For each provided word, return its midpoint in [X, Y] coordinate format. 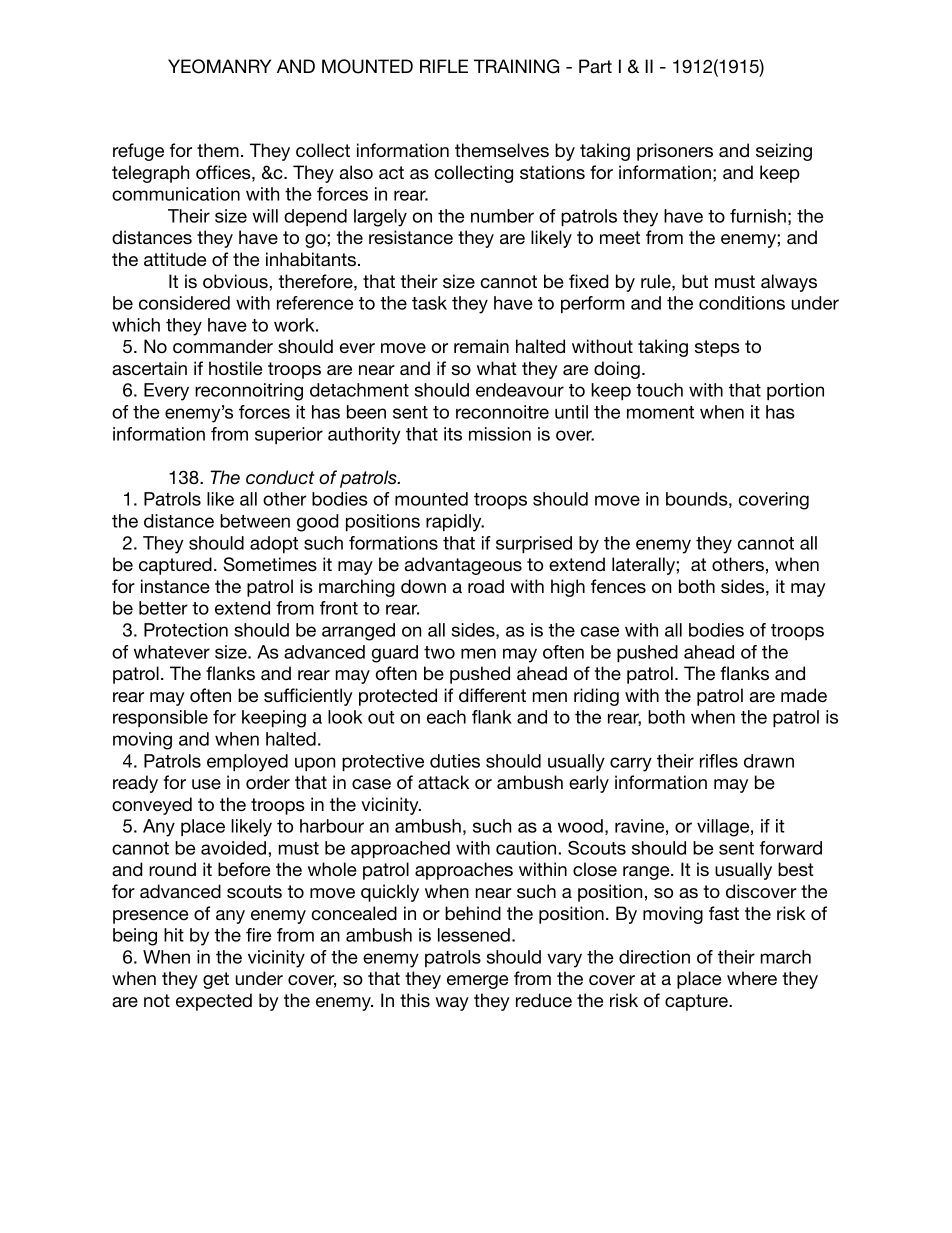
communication [176, 194]
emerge [477, 982]
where [752, 978]
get [216, 980]
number [502, 216]
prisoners [675, 152]
